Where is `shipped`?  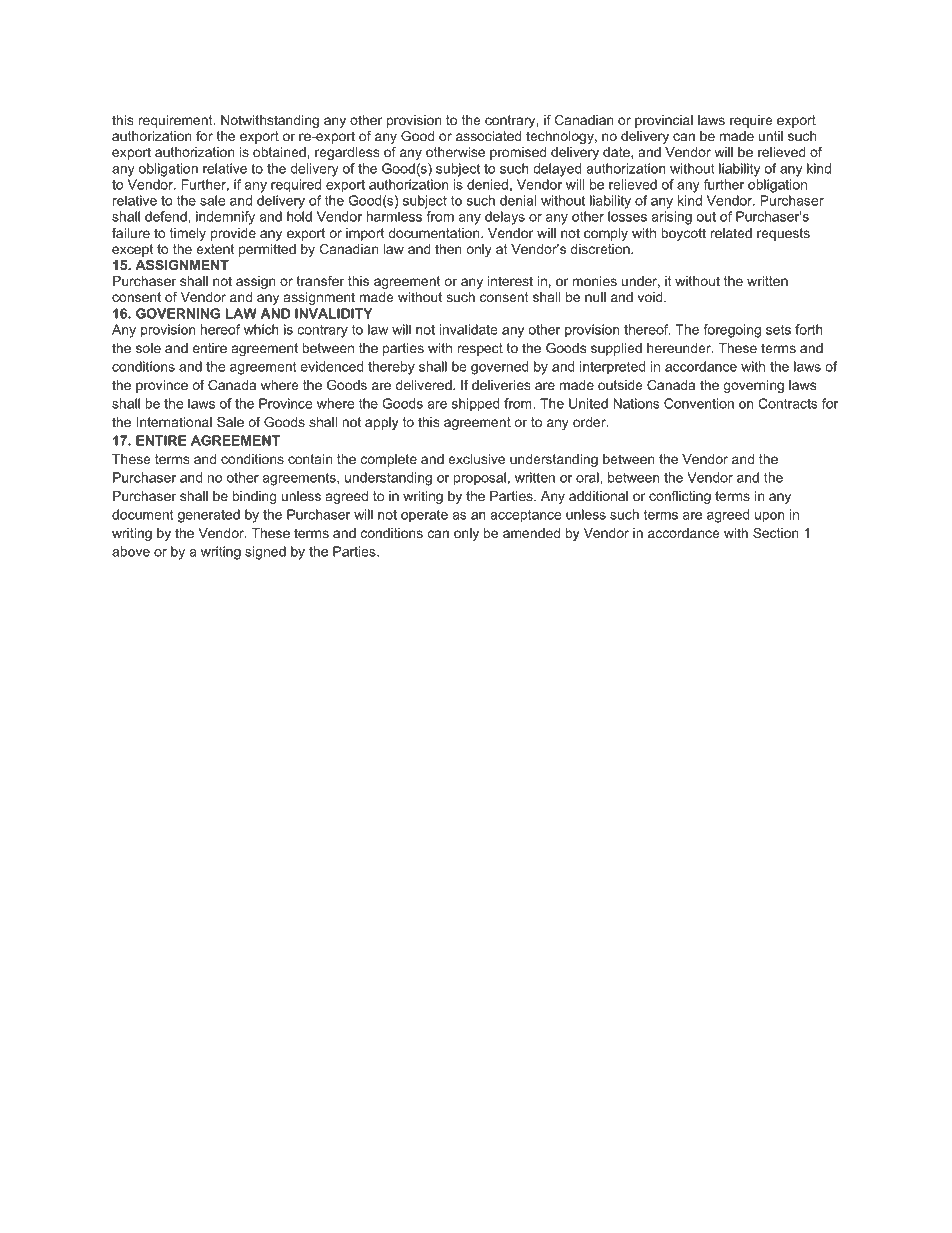
shipped is located at coordinates (476, 405).
